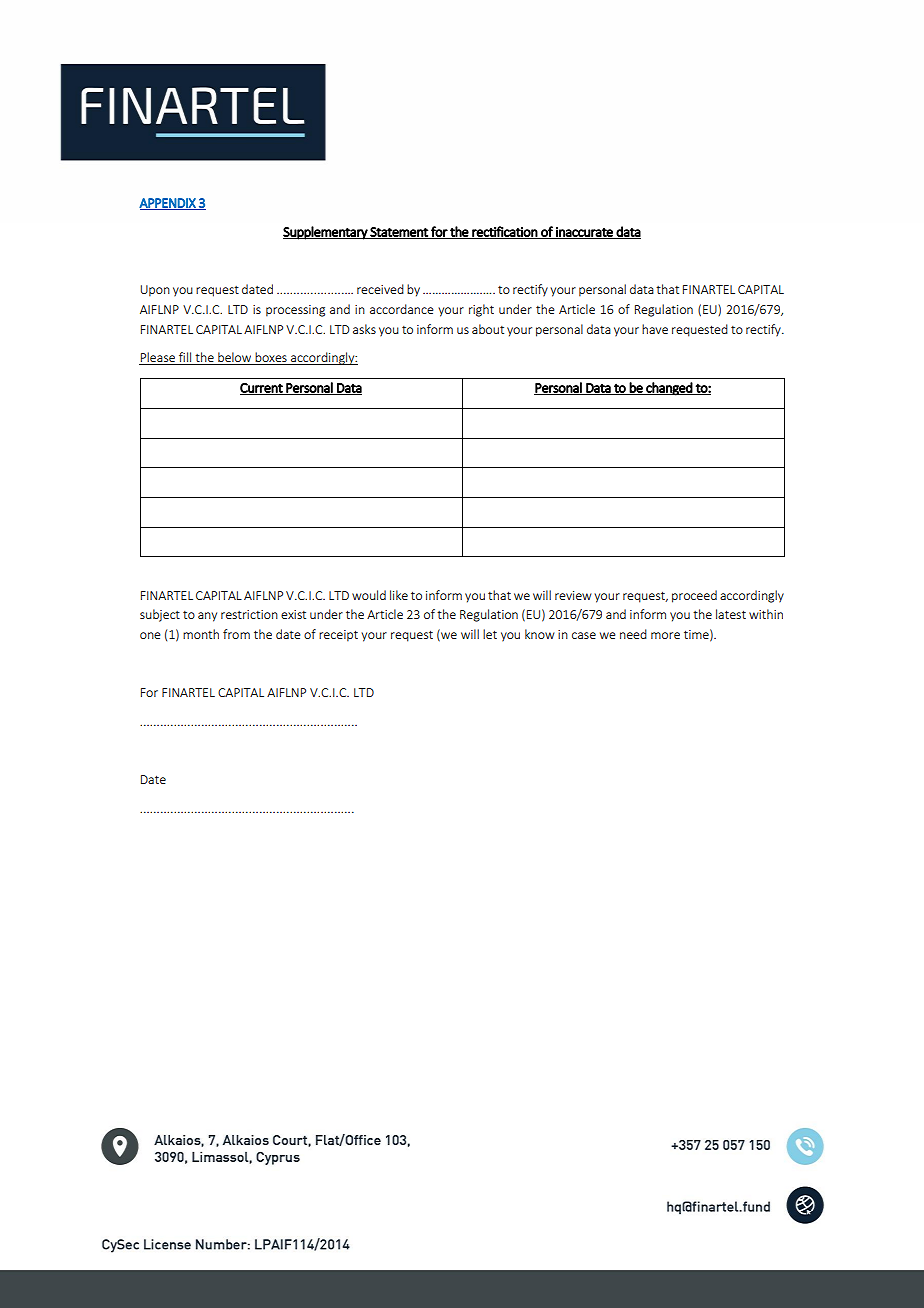  I want to click on more, so click(665, 635).
